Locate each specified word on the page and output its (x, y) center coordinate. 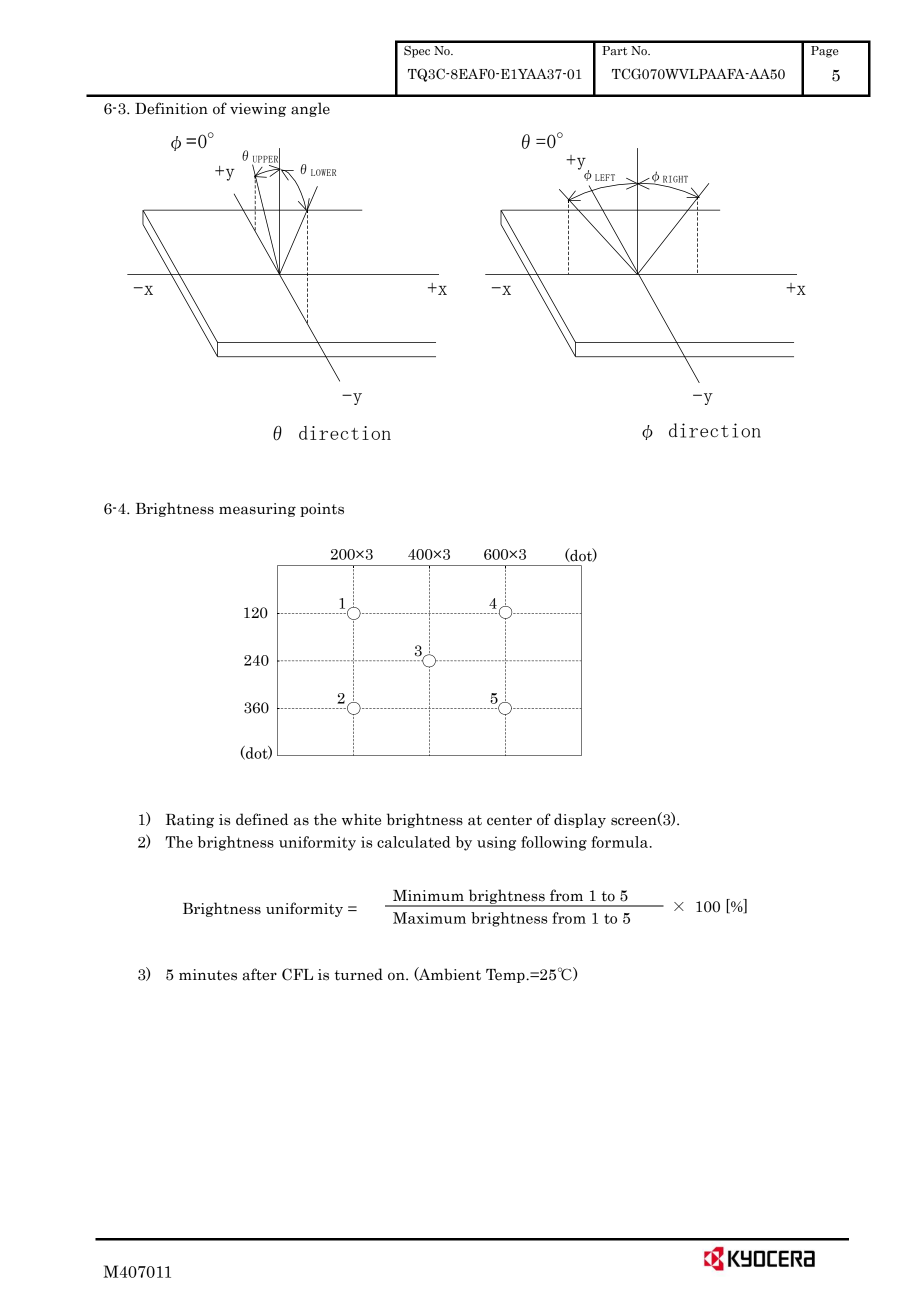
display (580, 820)
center (509, 820)
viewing (258, 110)
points (322, 510)
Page (825, 52)
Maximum (429, 918)
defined (262, 819)
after (259, 974)
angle (310, 109)
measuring (257, 510)
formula (621, 842)
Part (614, 51)
